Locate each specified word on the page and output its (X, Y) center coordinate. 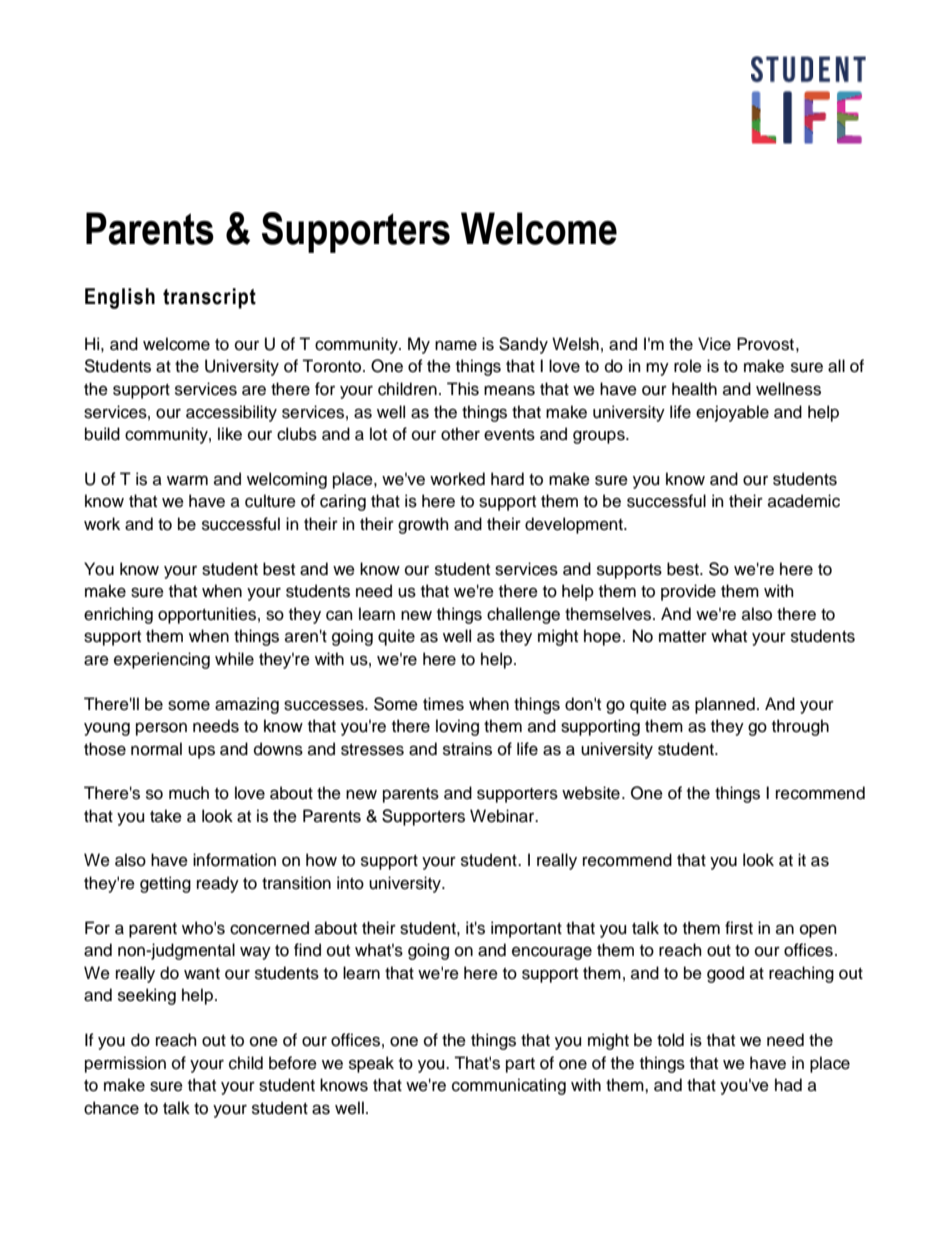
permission (125, 1064)
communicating (509, 1086)
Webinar (503, 816)
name (456, 345)
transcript (209, 298)
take (166, 816)
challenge (523, 615)
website (591, 793)
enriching (118, 615)
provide (688, 592)
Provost (765, 344)
